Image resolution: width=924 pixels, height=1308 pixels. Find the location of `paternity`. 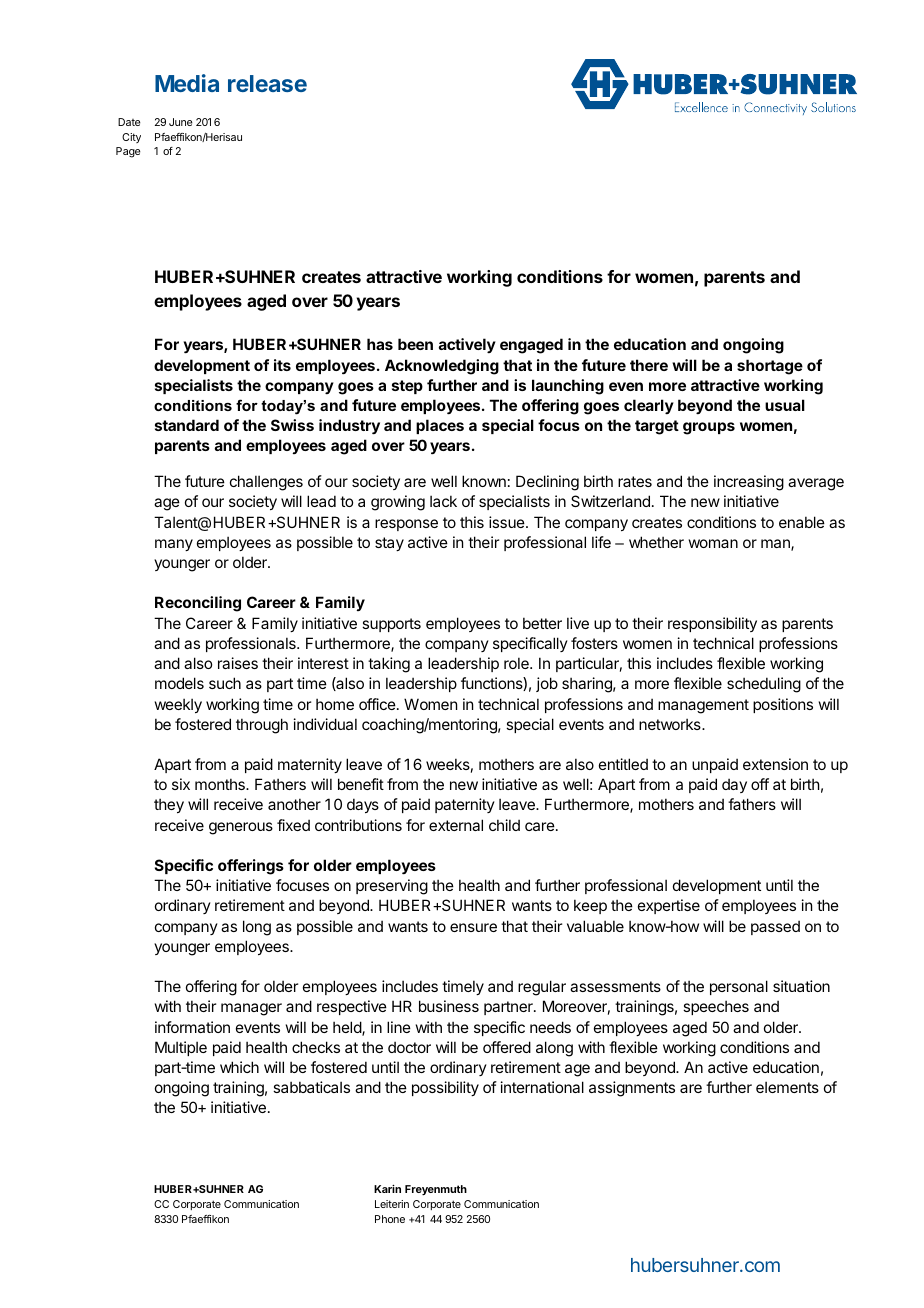

paternity is located at coordinates (465, 805).
